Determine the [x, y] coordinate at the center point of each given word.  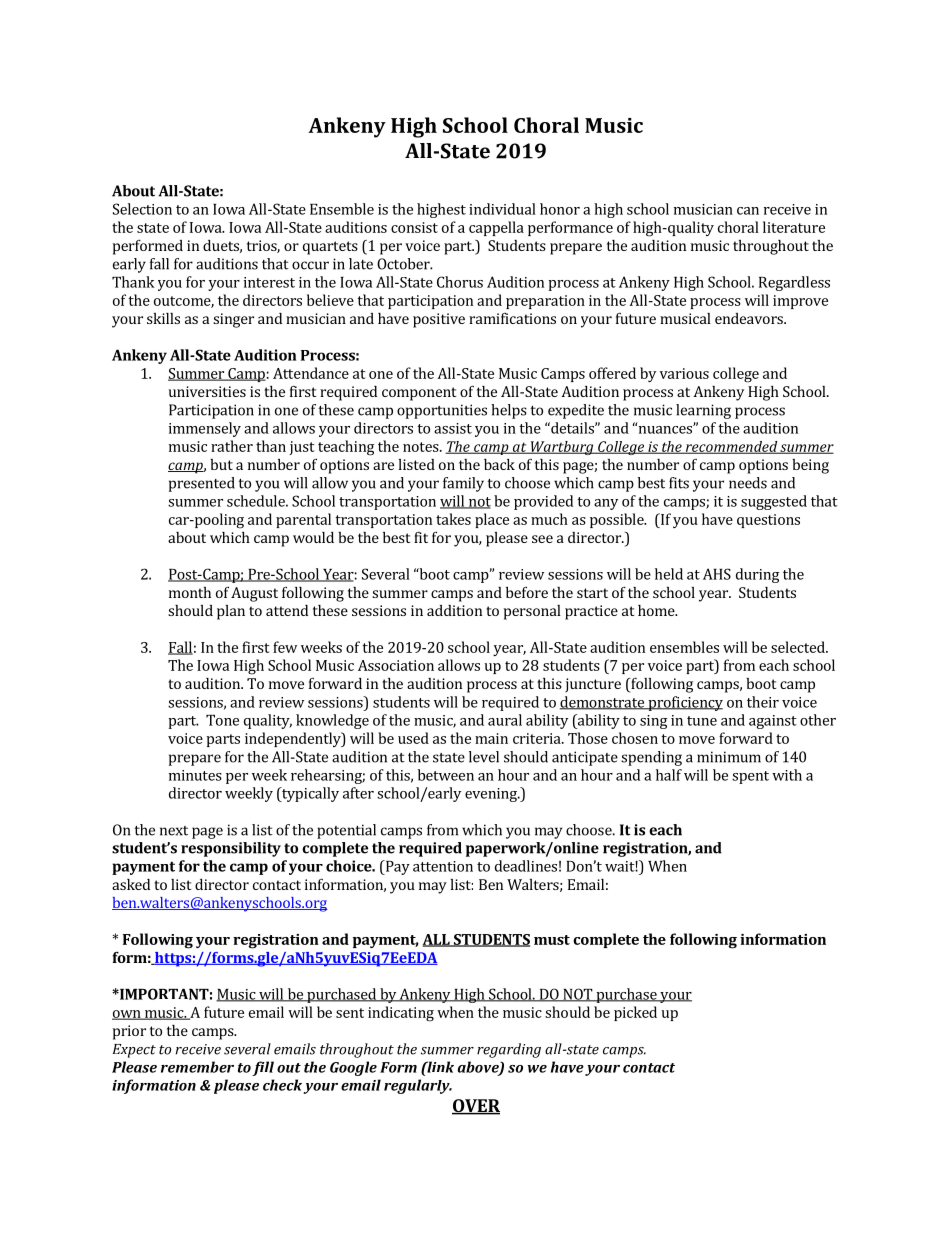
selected [799, 647]
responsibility [231, 849]
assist [453, 428]
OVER [476, 1107]
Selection [142, 209]
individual [502, 209]
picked [635, 1013]
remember [197, 1067]
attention [443, 866]
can [748, 211]
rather [232, 446]
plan [231, 612]
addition [454, 610]
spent [750, 777]
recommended [731, 447]
